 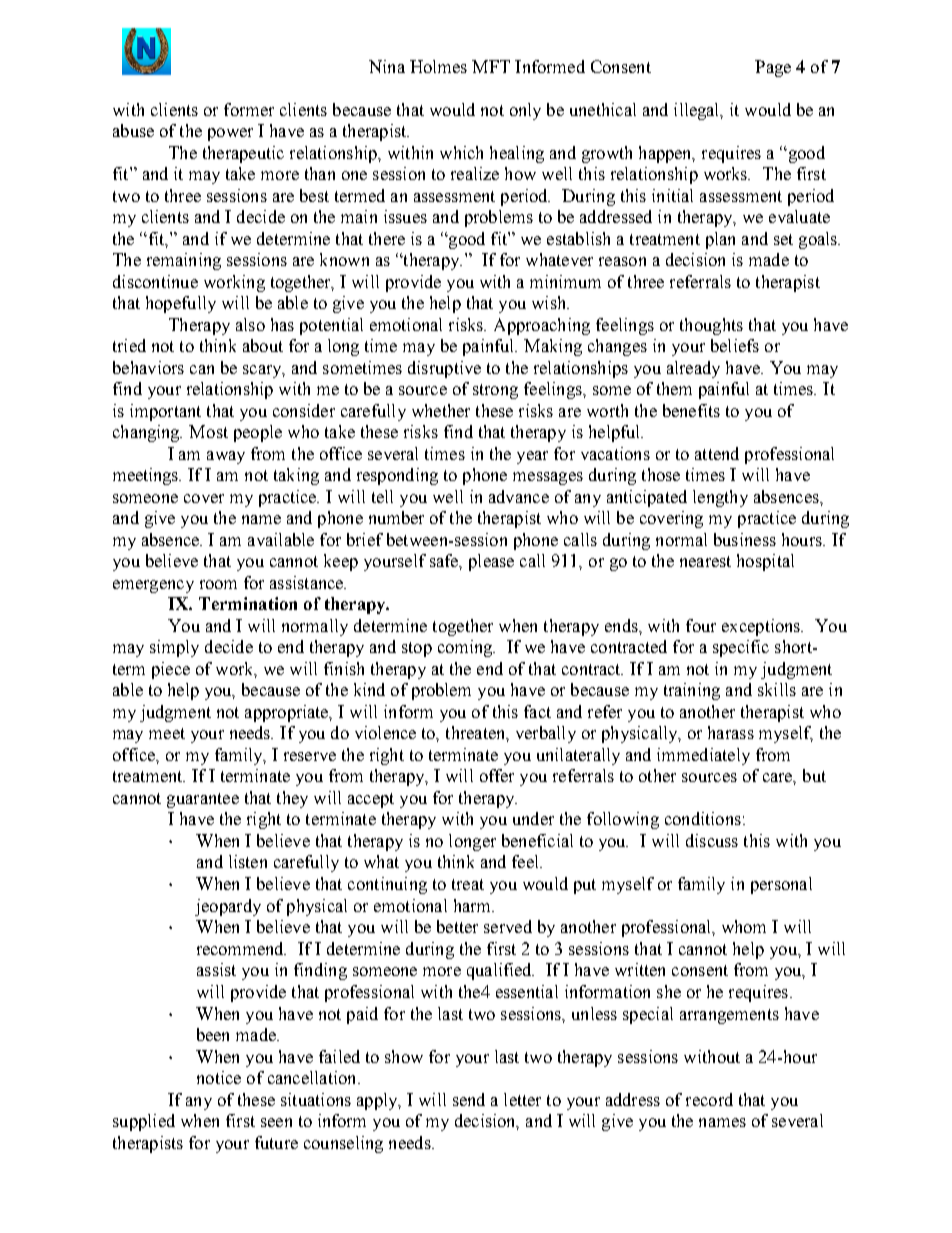 I want to click on coming, so click(x=466, y=648).
